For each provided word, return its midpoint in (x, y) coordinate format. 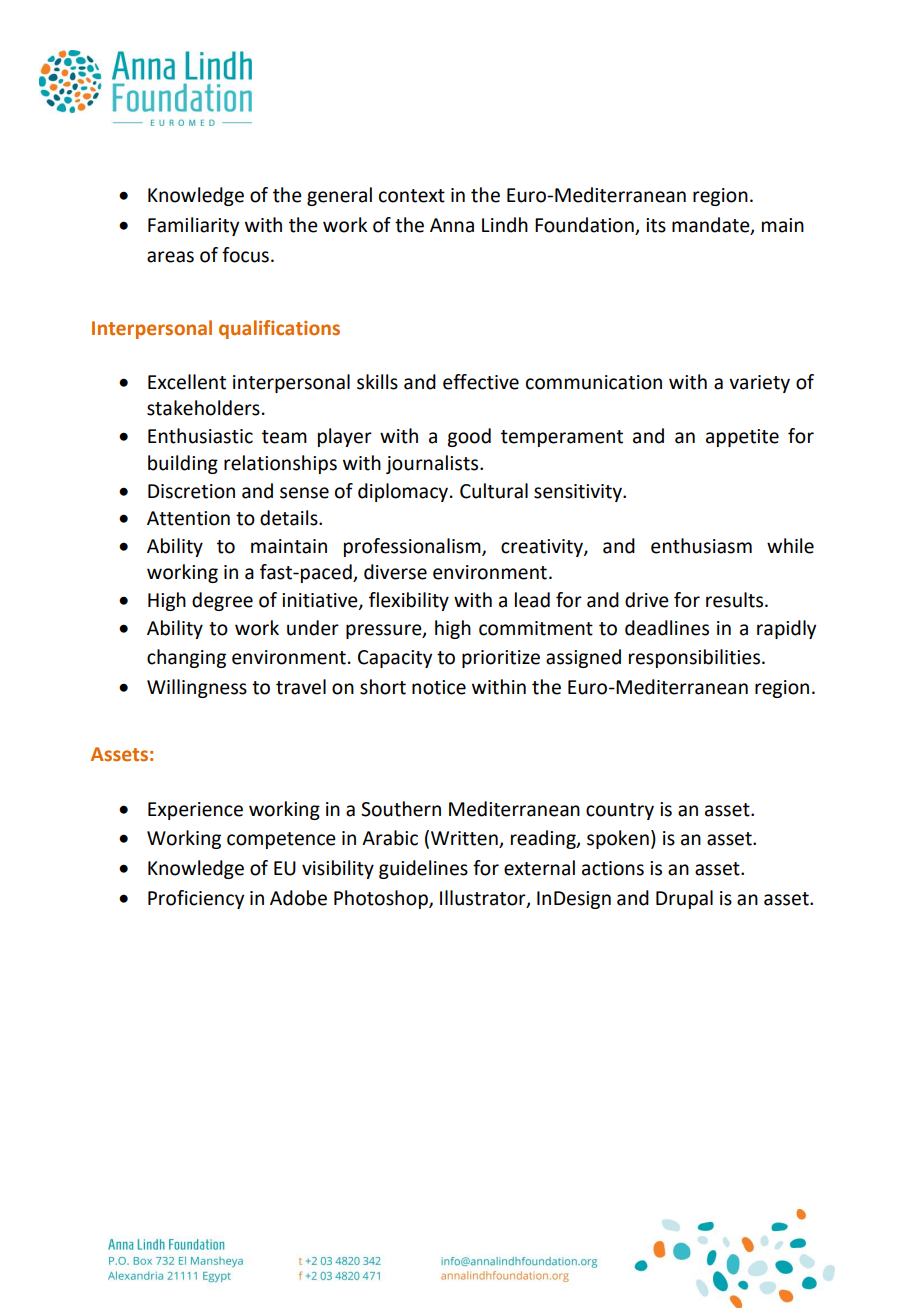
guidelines (423, 869)
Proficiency (196, 899)
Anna (452, 225)
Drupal (684, 899)
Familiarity (193, 226)
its (656, 225)
